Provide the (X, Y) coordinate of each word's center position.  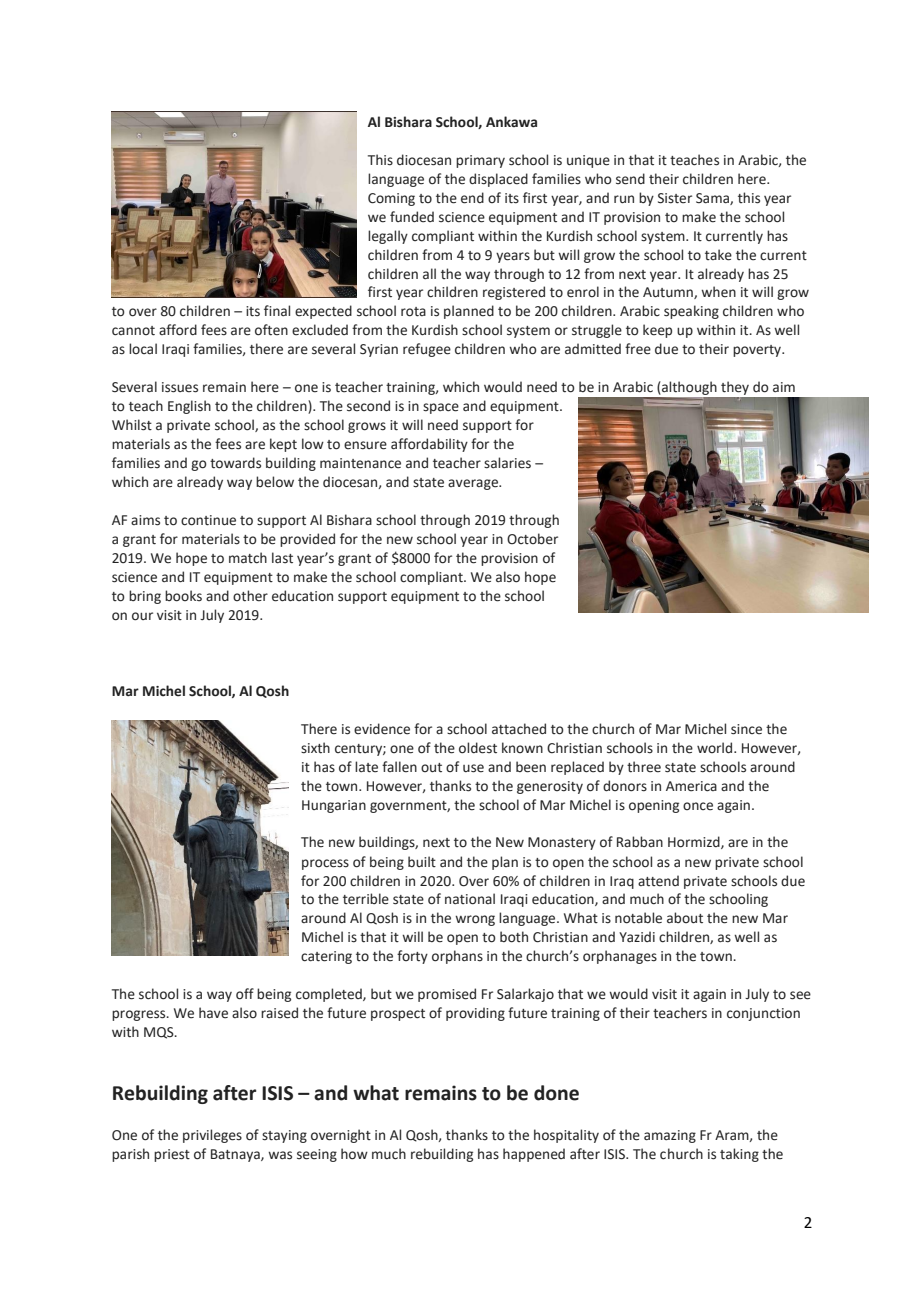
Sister (675, 198)
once (698, 806)
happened (534, 1155)
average (474, 484)
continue (208, 520)
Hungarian (334, 806)
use (473, 768)
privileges (212, 1136)
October (532, 539)
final (277, 310)
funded (412, 217)
